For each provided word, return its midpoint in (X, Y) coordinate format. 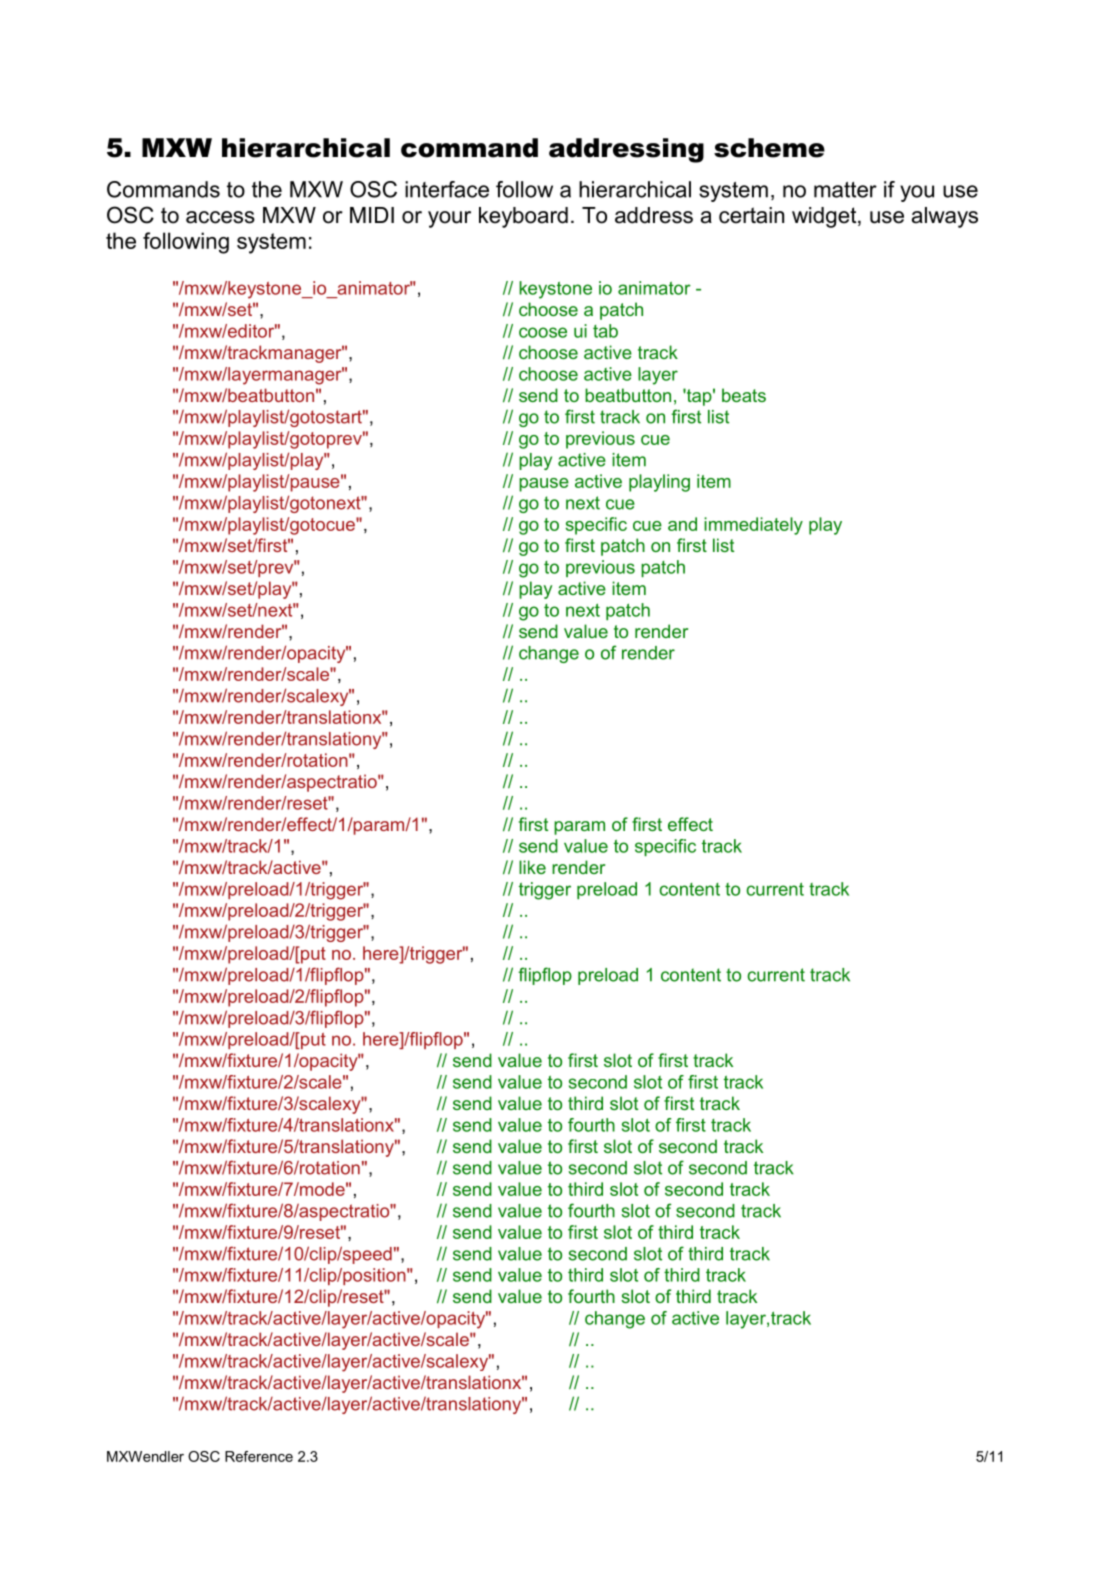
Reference (259, 1456)
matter (845, 190)
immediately (753, 526)
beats (744, 395)
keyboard (523, 217)
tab (605, 331)
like (532, 867)
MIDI (372, 215)
